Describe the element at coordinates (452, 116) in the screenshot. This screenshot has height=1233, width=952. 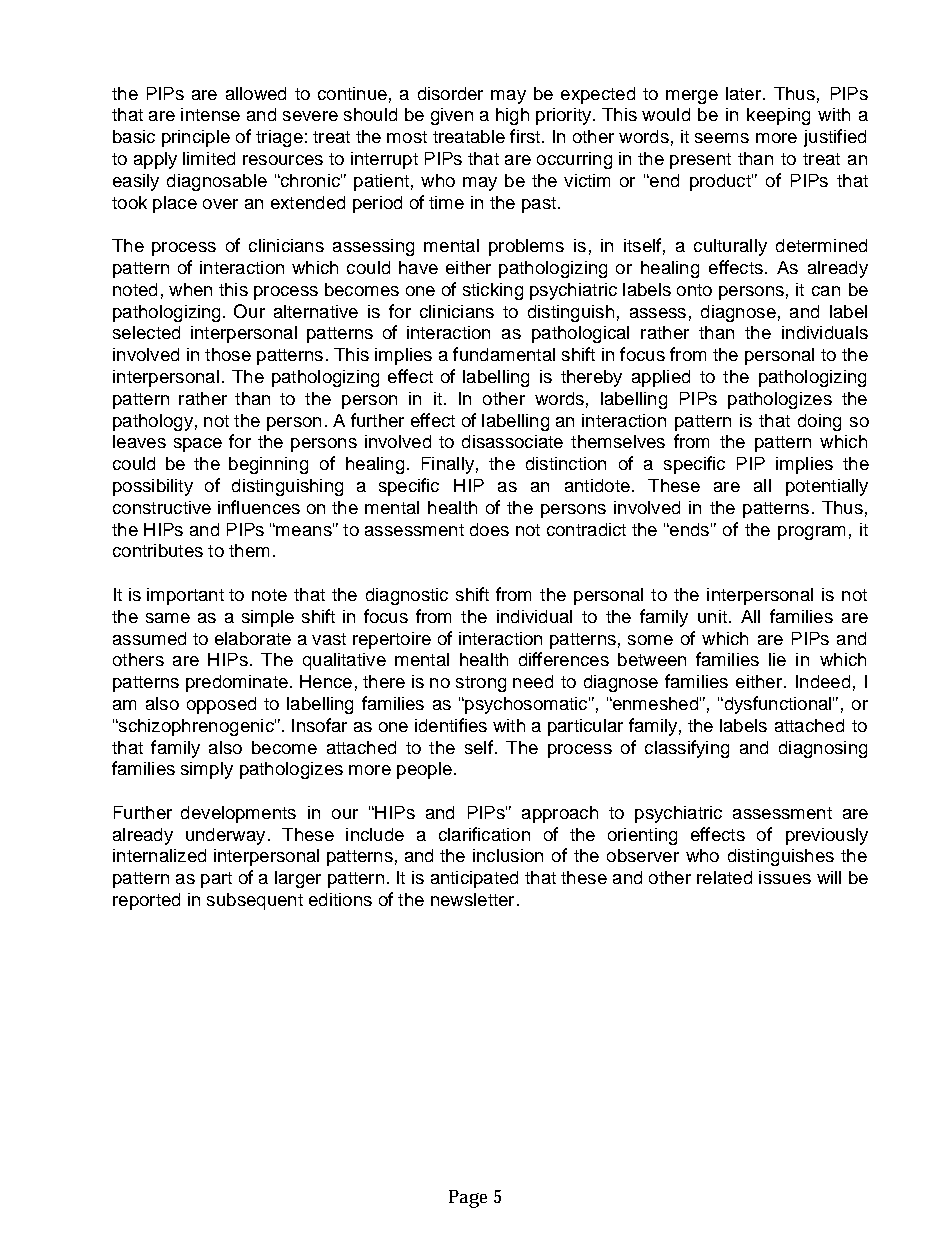
I see `given` at that location.
